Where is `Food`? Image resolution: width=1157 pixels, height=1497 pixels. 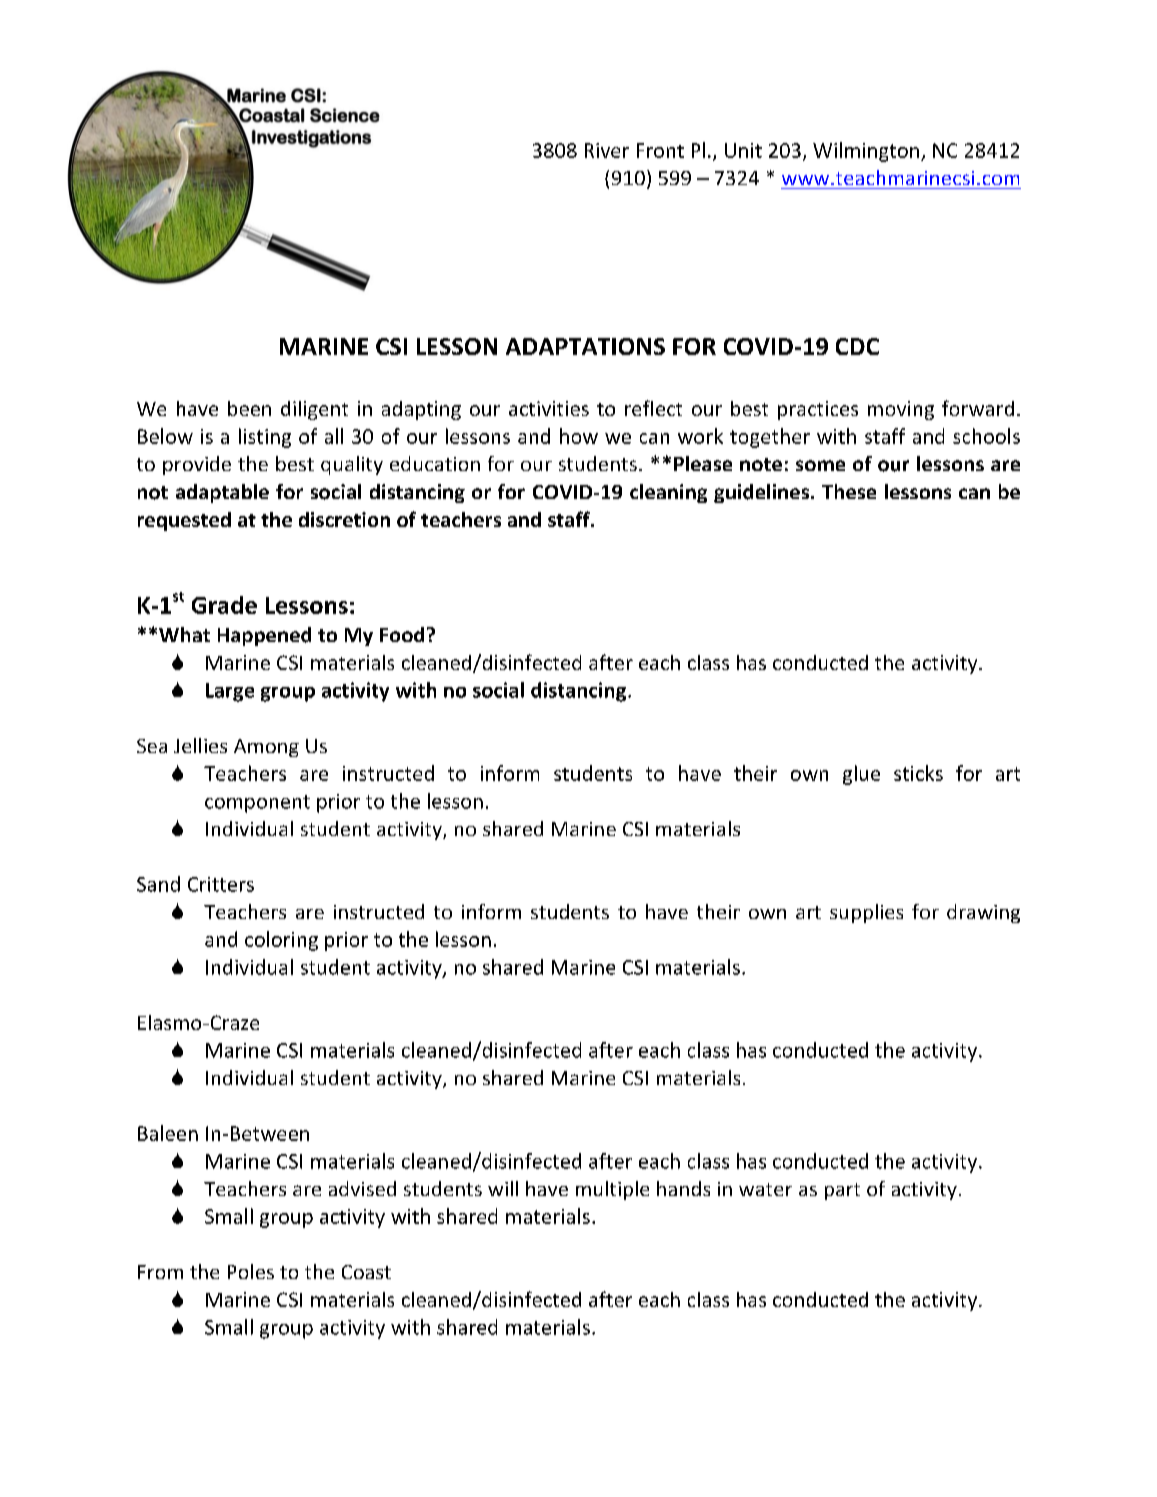 Food is located at coordinates (402, 634).
